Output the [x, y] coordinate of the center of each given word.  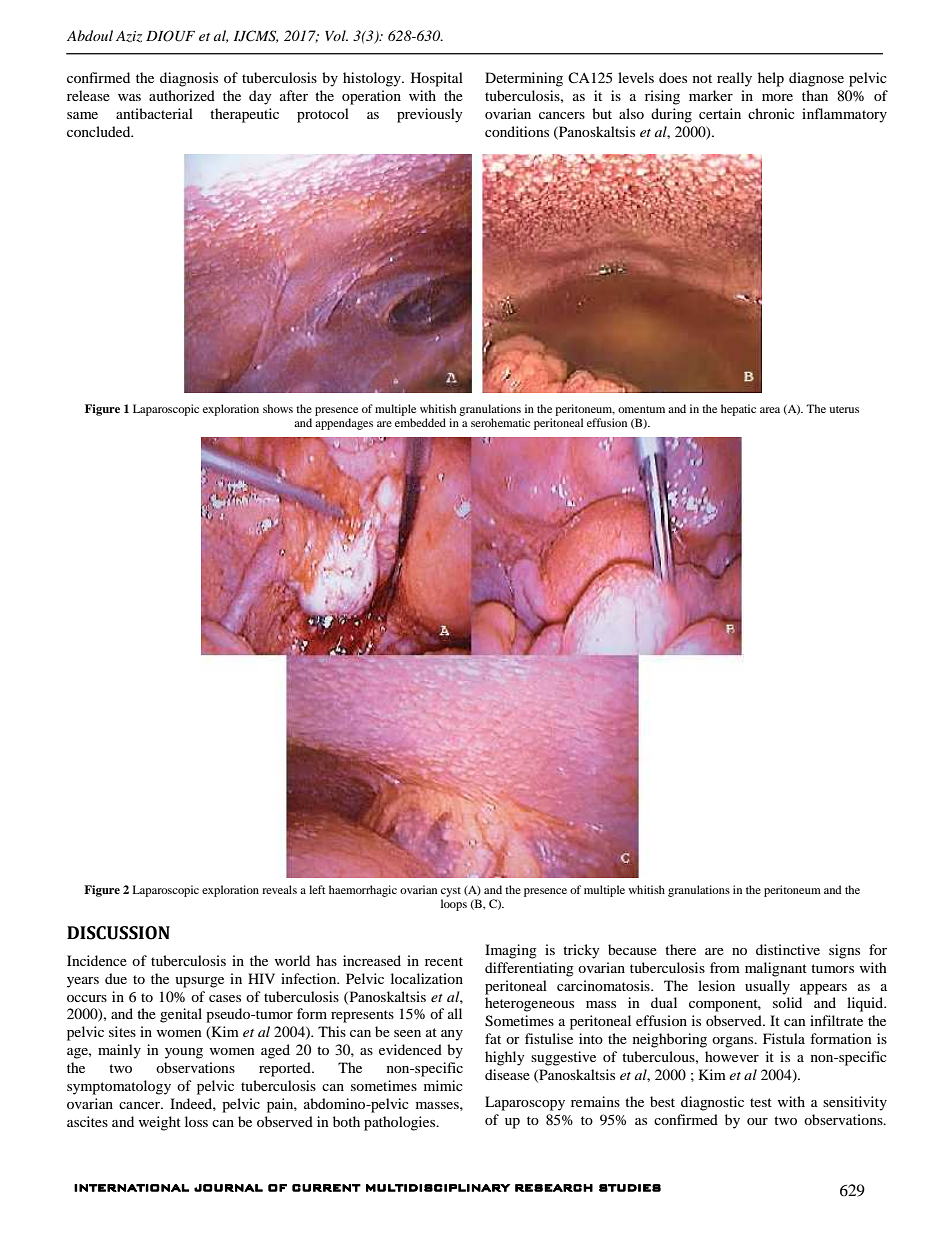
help [771, 79]
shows [278, 408]
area [770, 410]
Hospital [437, 79]
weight [159, 1123]
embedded [420, 422]
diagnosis [189, 79]
